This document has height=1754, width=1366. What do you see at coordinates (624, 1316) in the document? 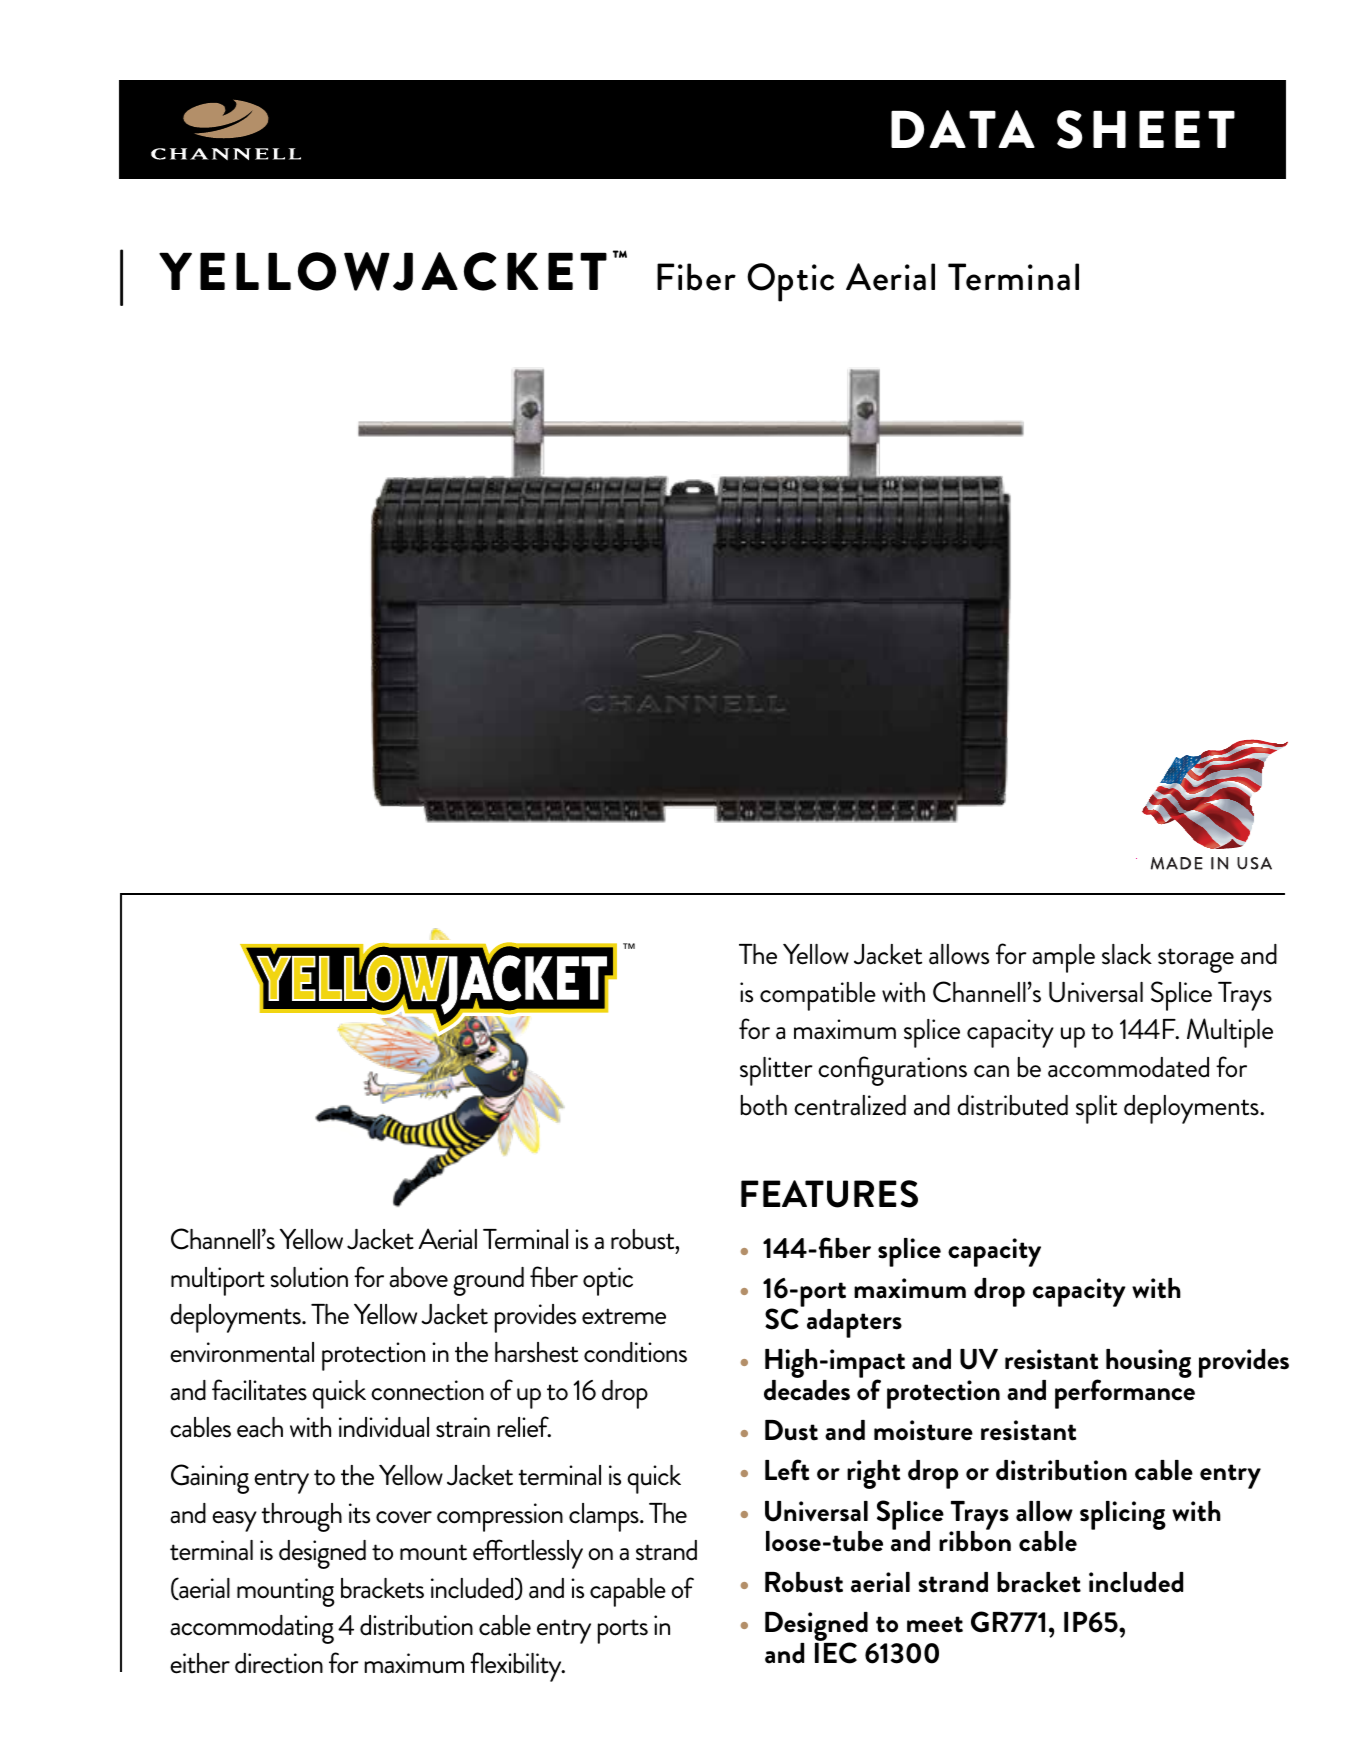
I see `extreme` at bounding box center [624, 1316].
